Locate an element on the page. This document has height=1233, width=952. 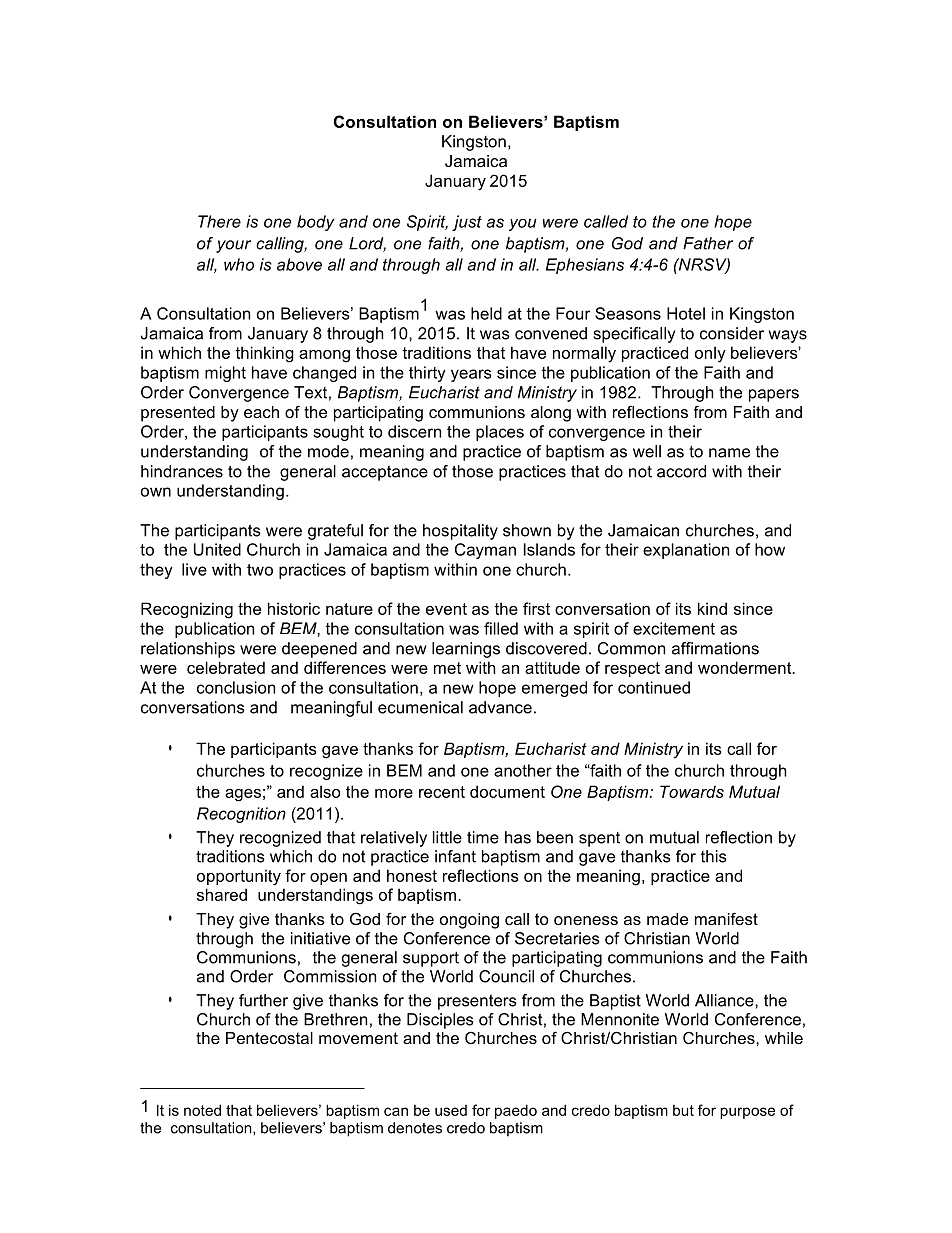
noted is located at coordinates (202, 1110).
